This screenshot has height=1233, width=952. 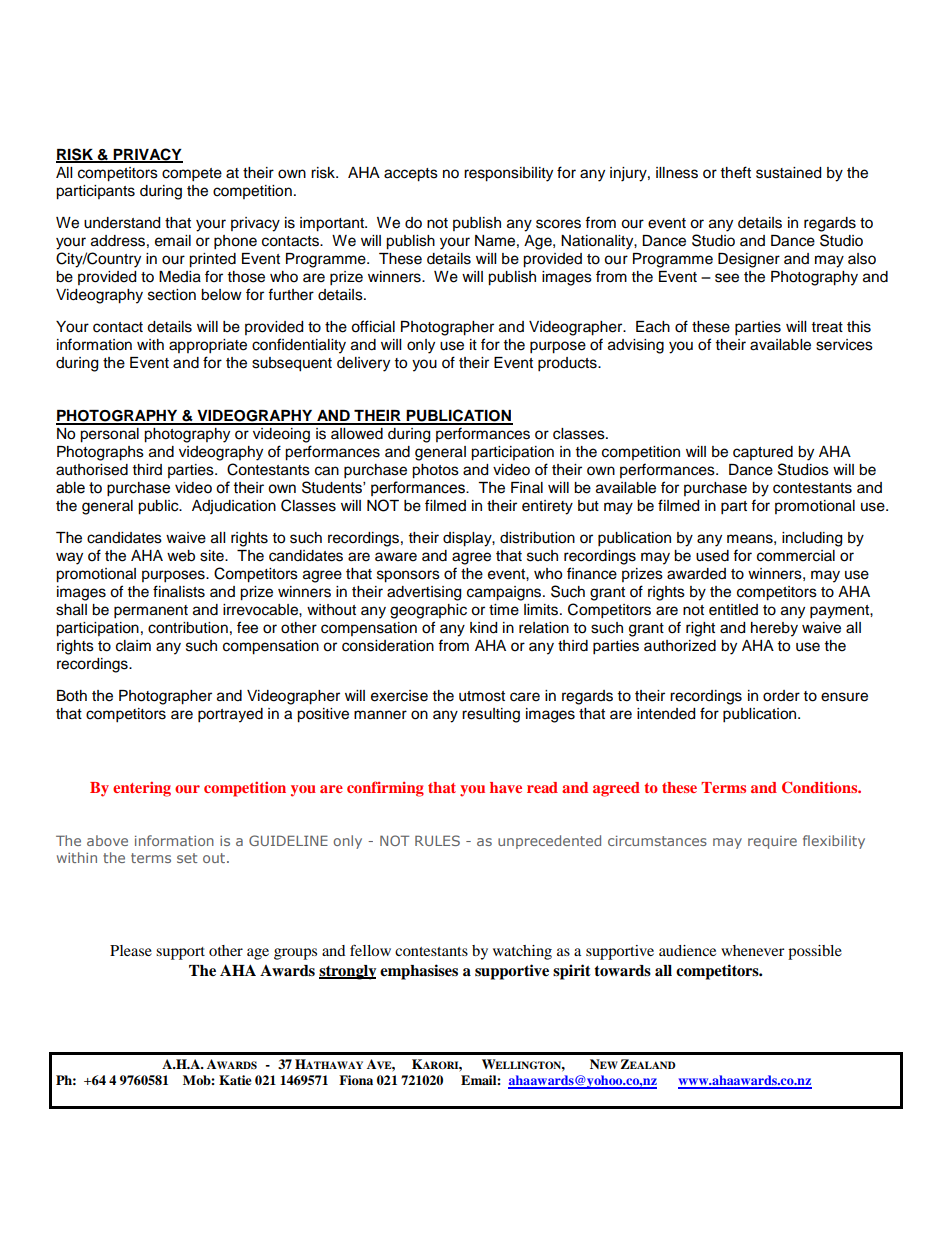 What do you see at coordinates (508, 174) in the screenshot?
I see `responsibility` at bounding box center [508, 174].
